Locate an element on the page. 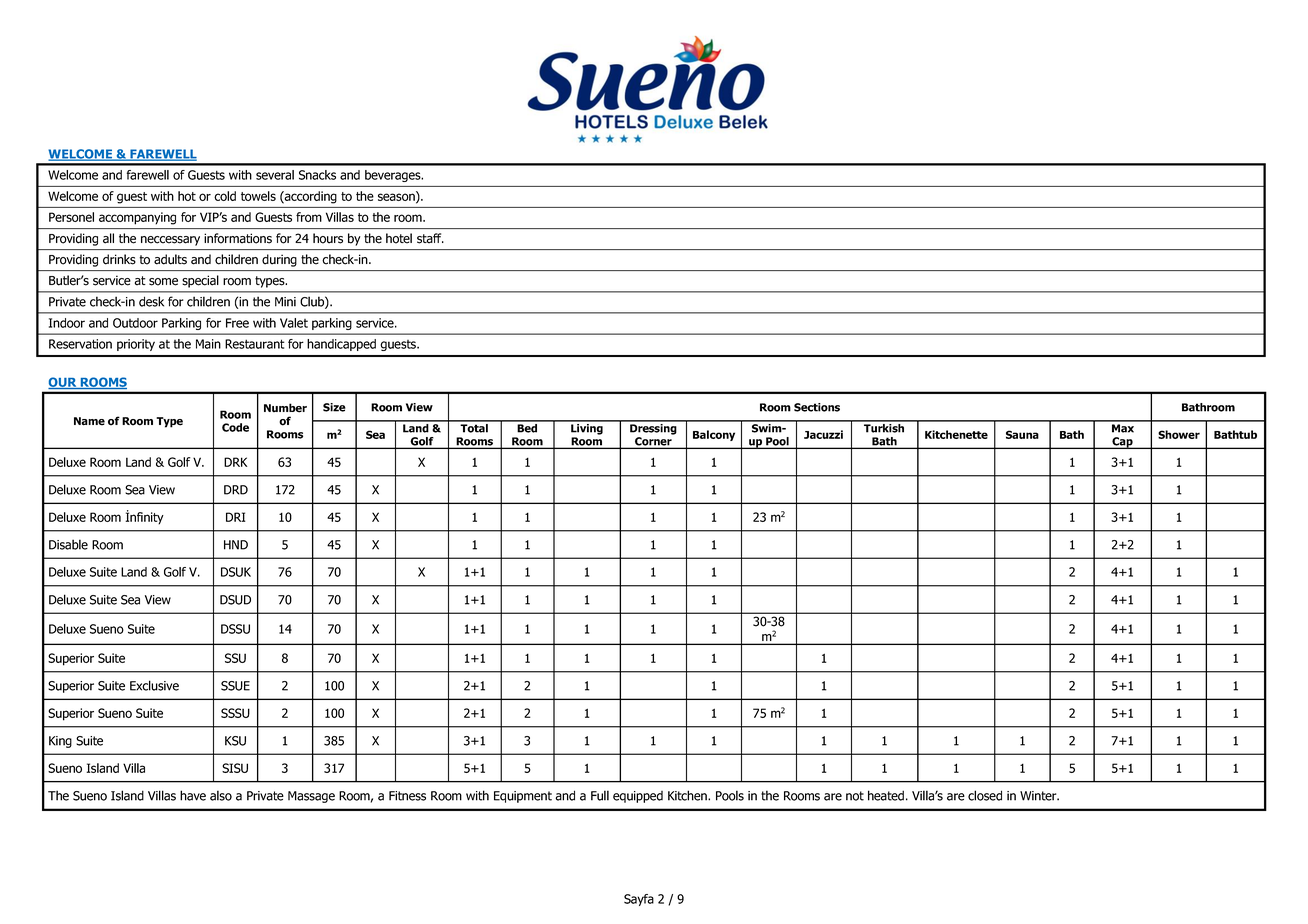  equipped is located at coordinates (638, 797).
